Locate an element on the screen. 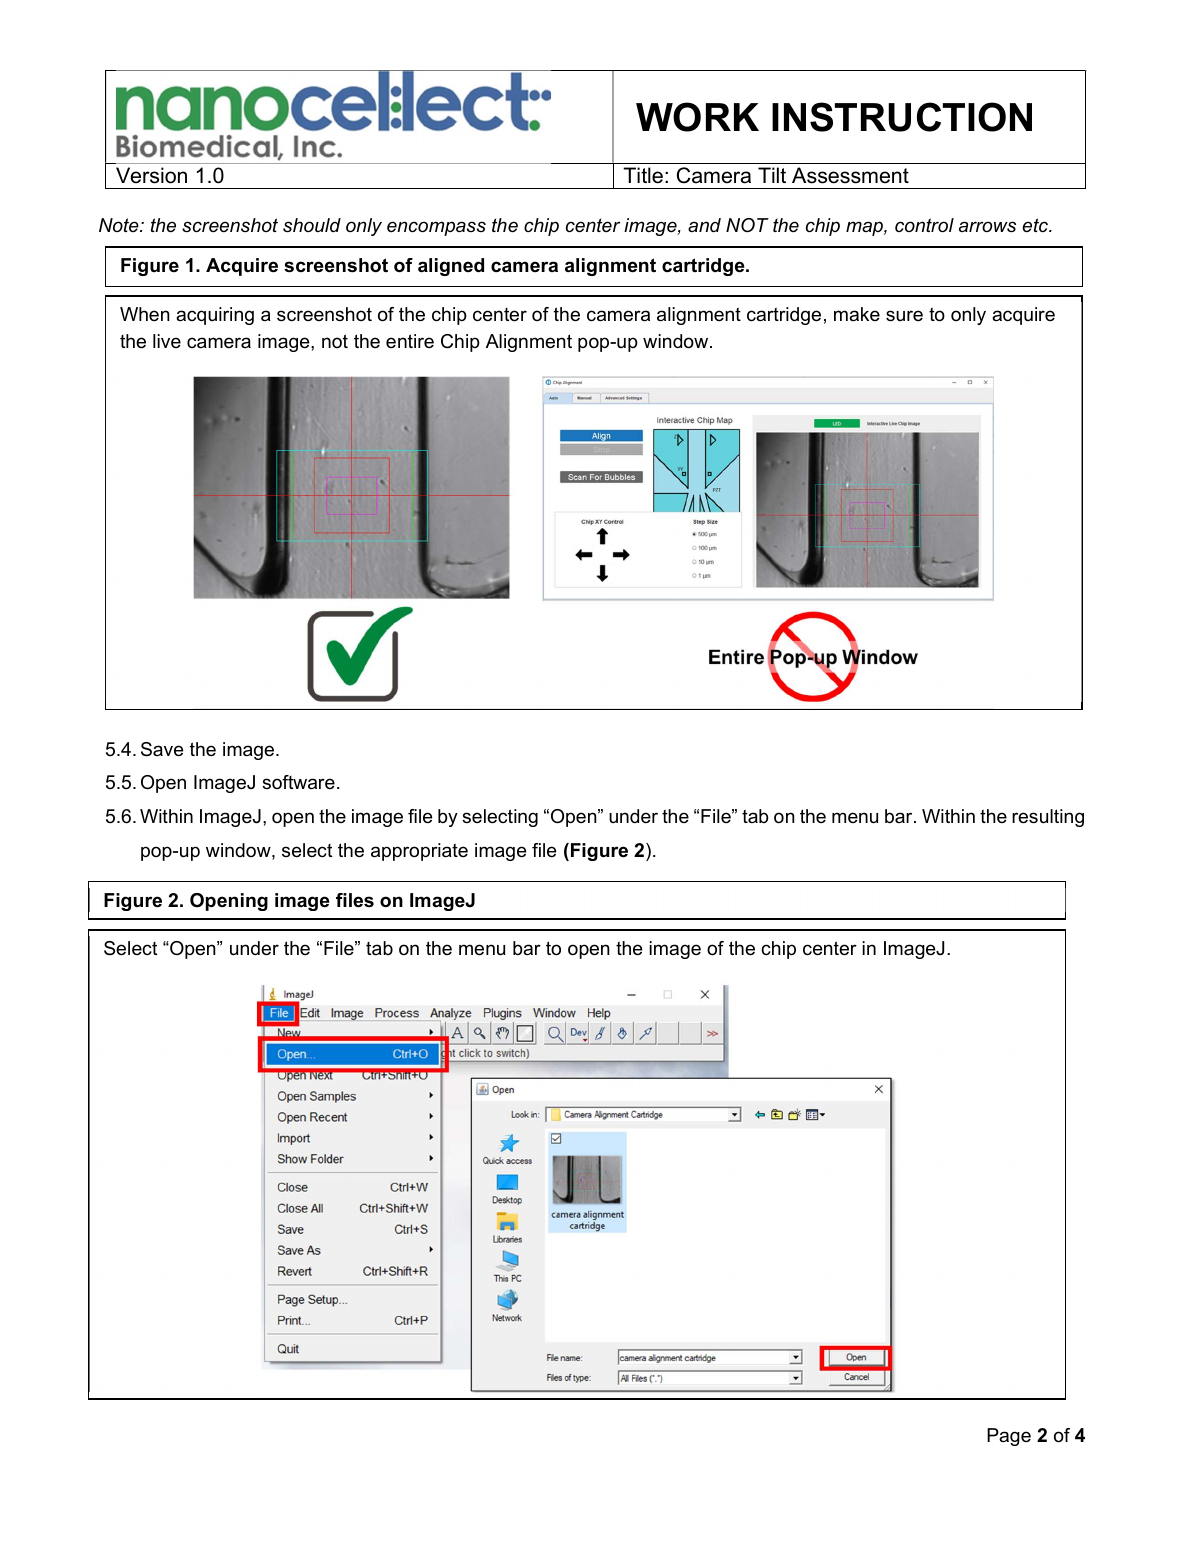  Title is located at coordinates (643, 175).
